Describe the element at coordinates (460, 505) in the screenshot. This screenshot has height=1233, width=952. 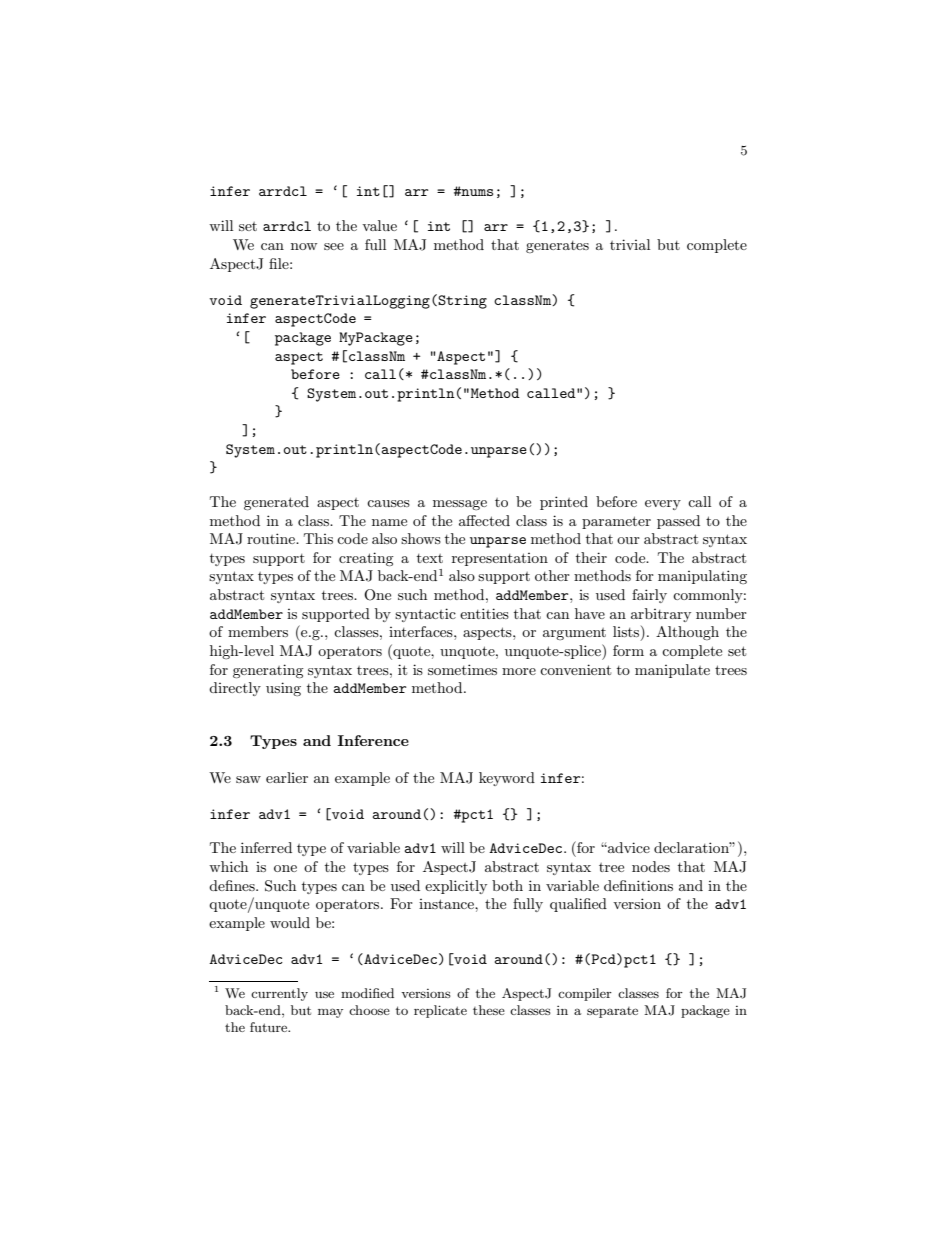
I see `message` at that location.
